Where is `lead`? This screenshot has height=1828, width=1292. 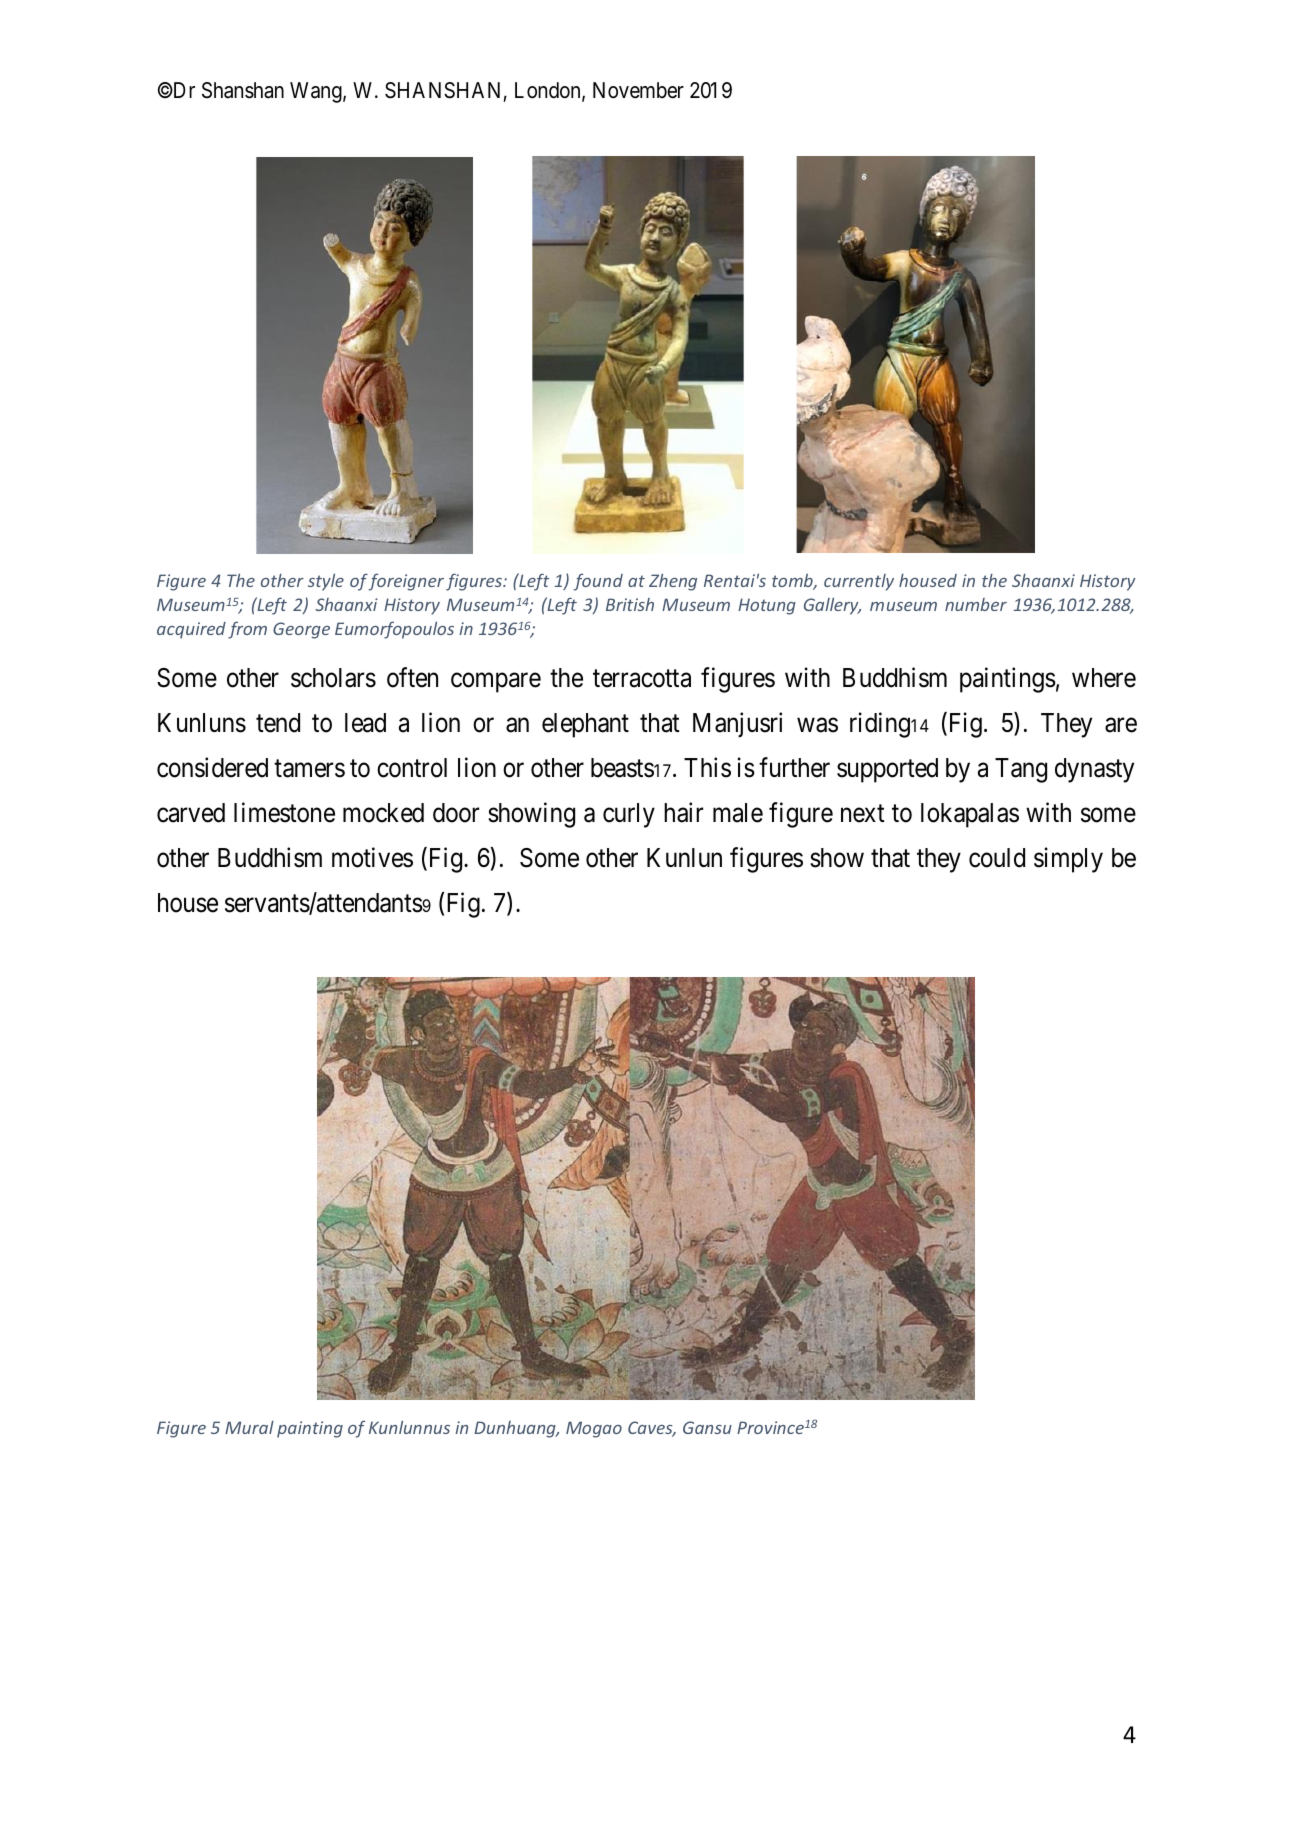 lead is located at coordinates (365, 723).
